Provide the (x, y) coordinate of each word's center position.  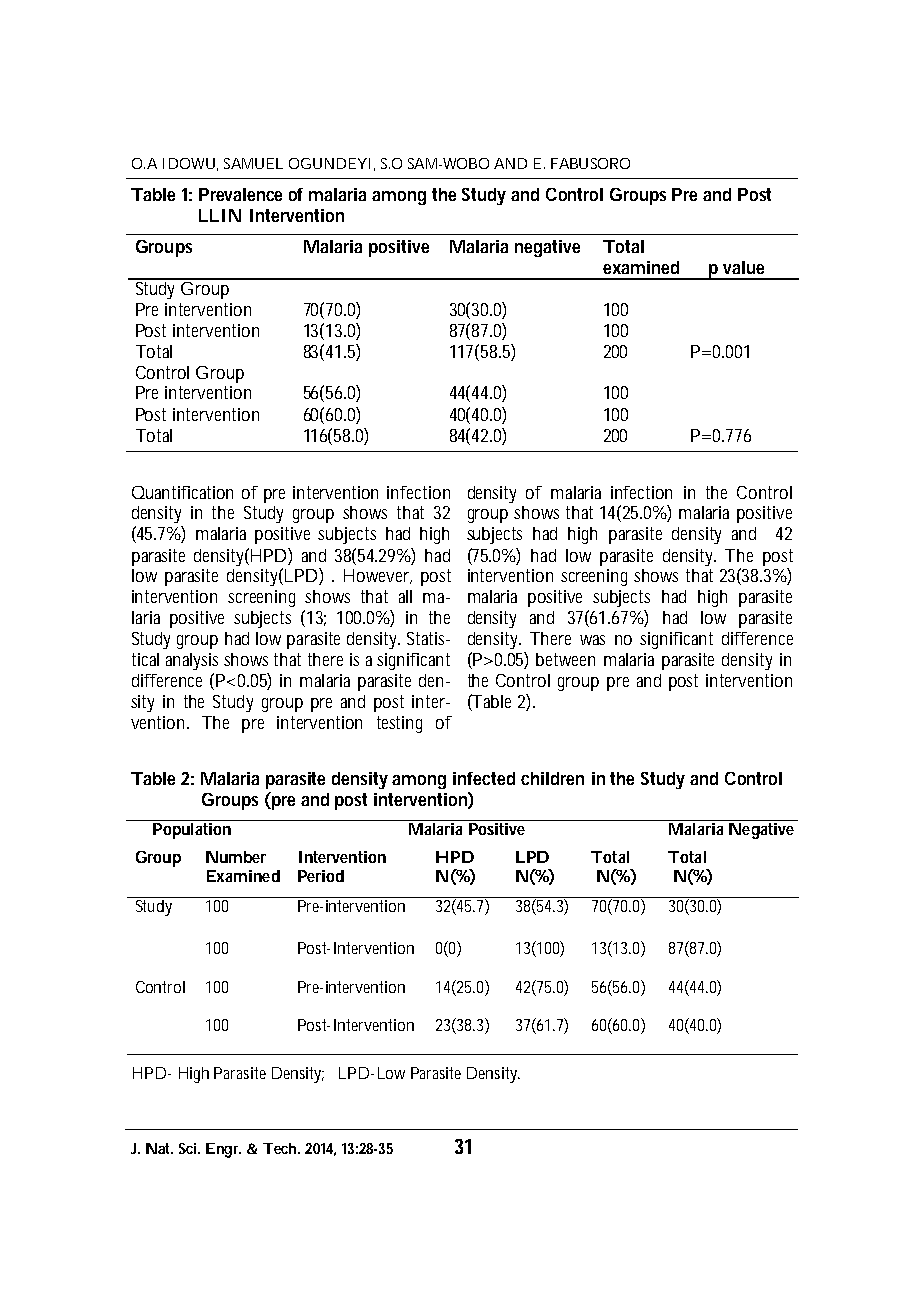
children (552, 778)
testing (399, 724)
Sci (189, 1148)
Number (236, 857)
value (743, 267)
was (592, 640)
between (565, 659)
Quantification (182, 492)
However (378, 576)
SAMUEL (253, 163)
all (405, 596)
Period (321, 876)
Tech (281, 1148)
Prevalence (240, 194)
